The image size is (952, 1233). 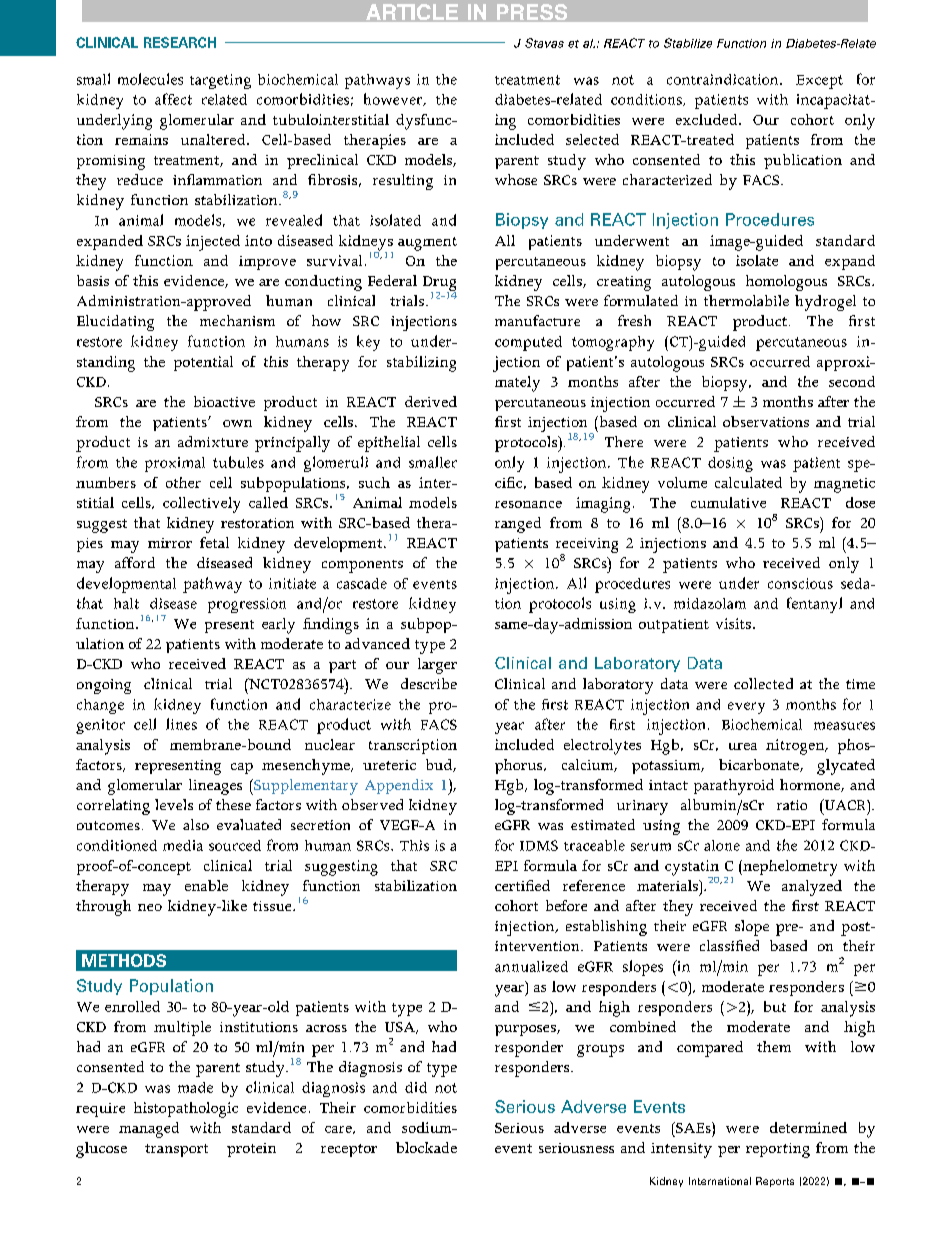 I want to click on parathyroid, so click(x=734, y=787).
